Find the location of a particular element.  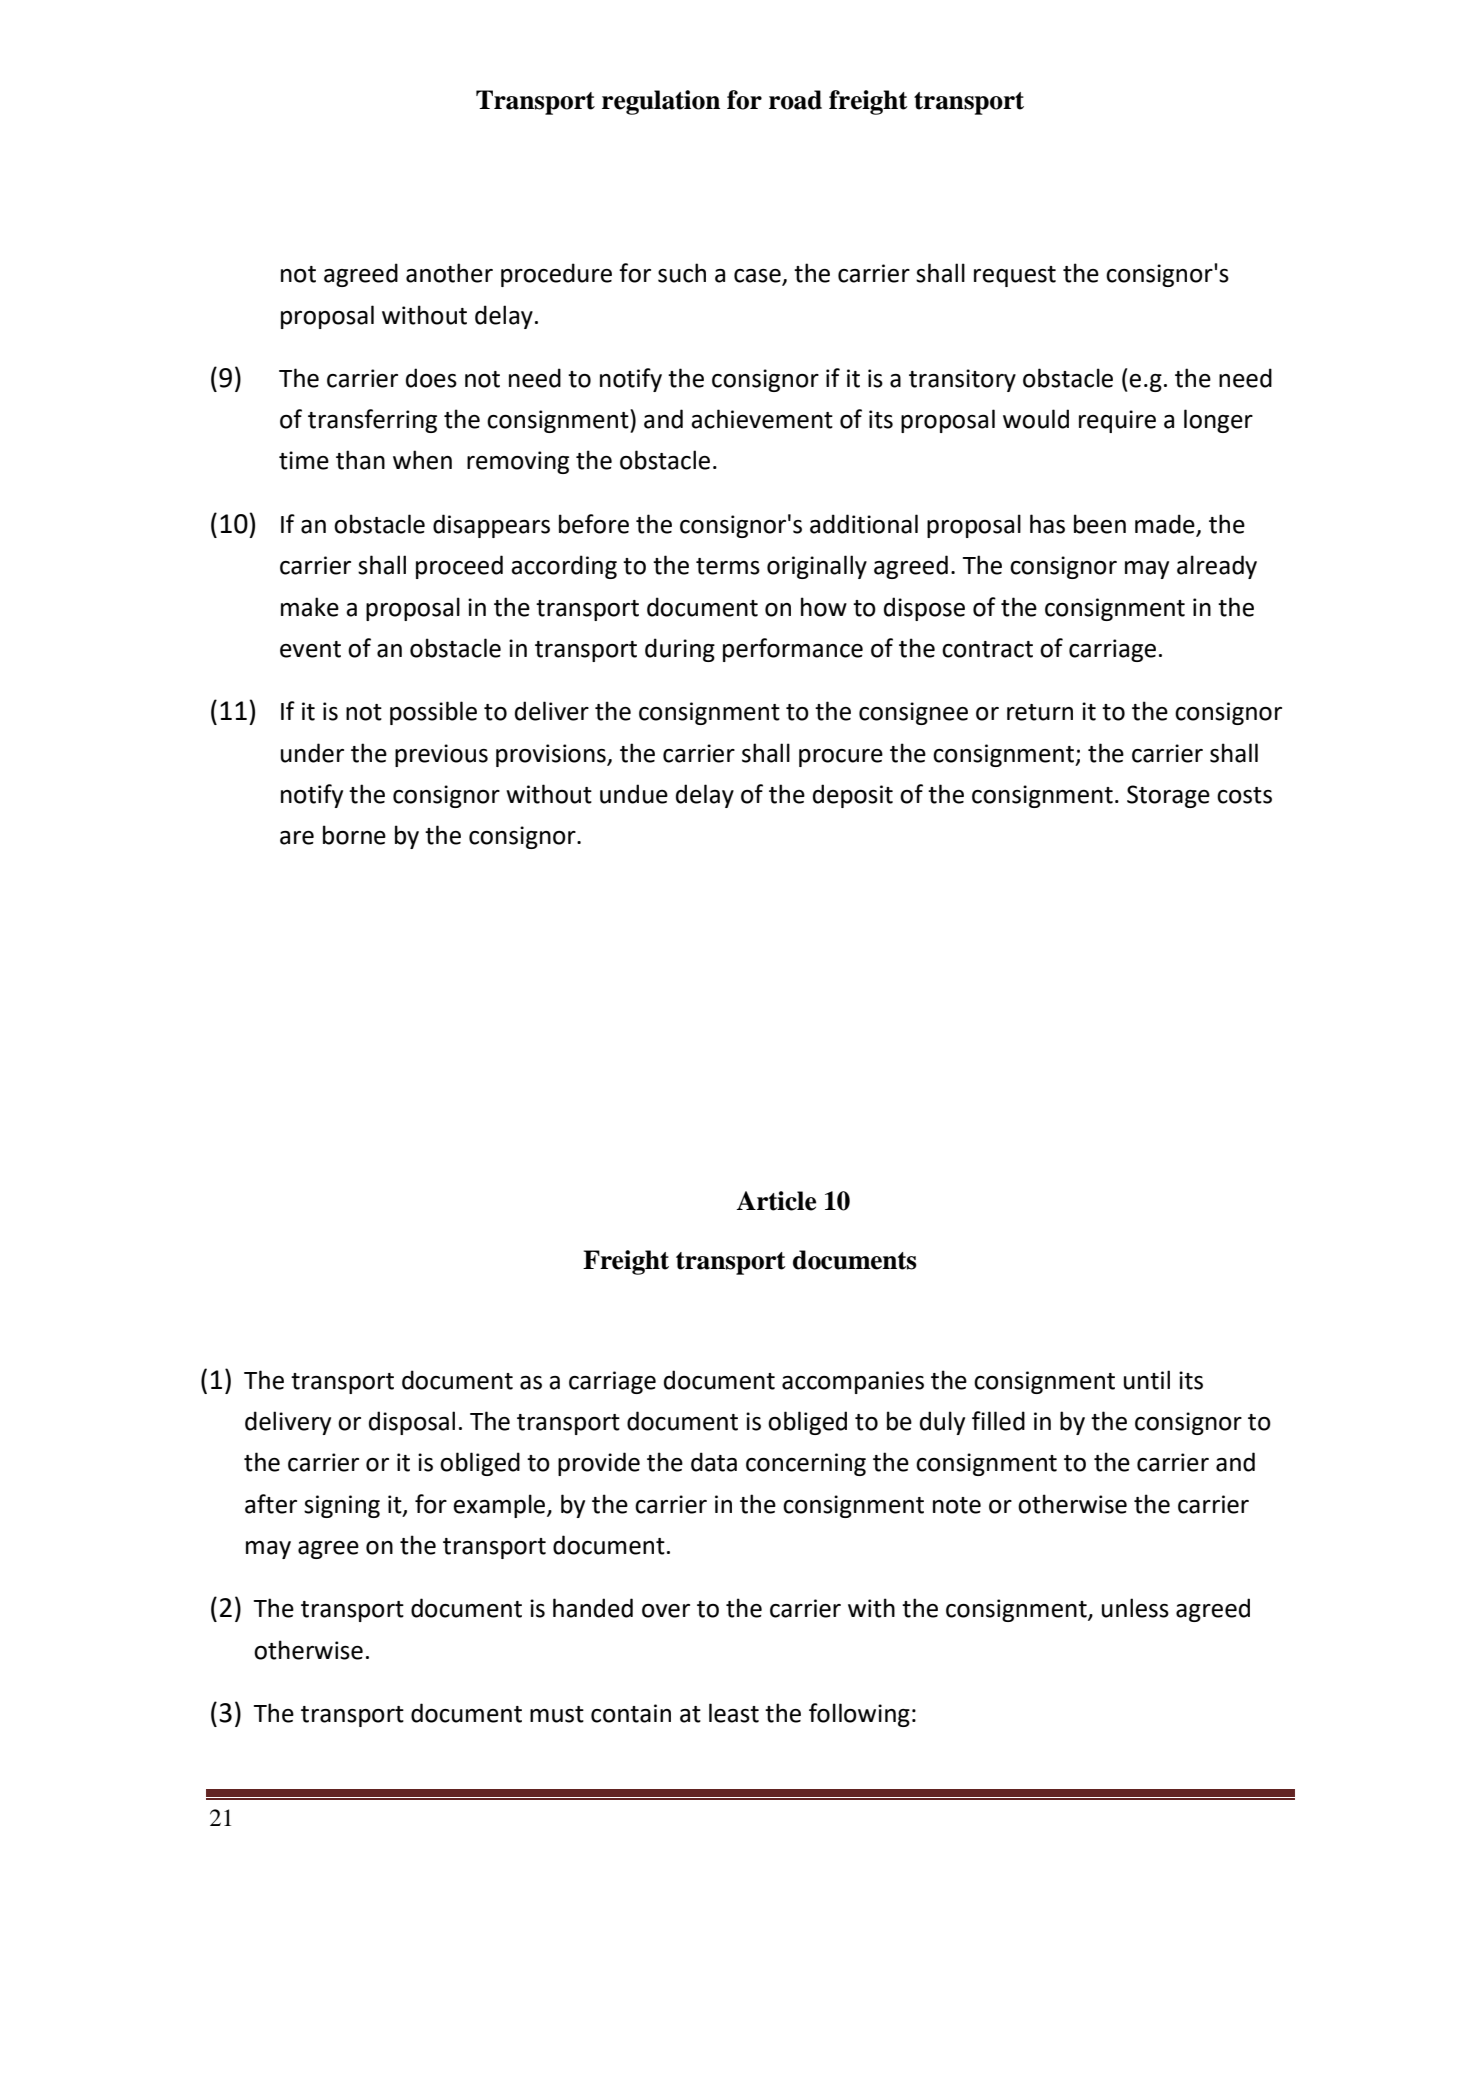

road is located at coordinates (795, 100).
